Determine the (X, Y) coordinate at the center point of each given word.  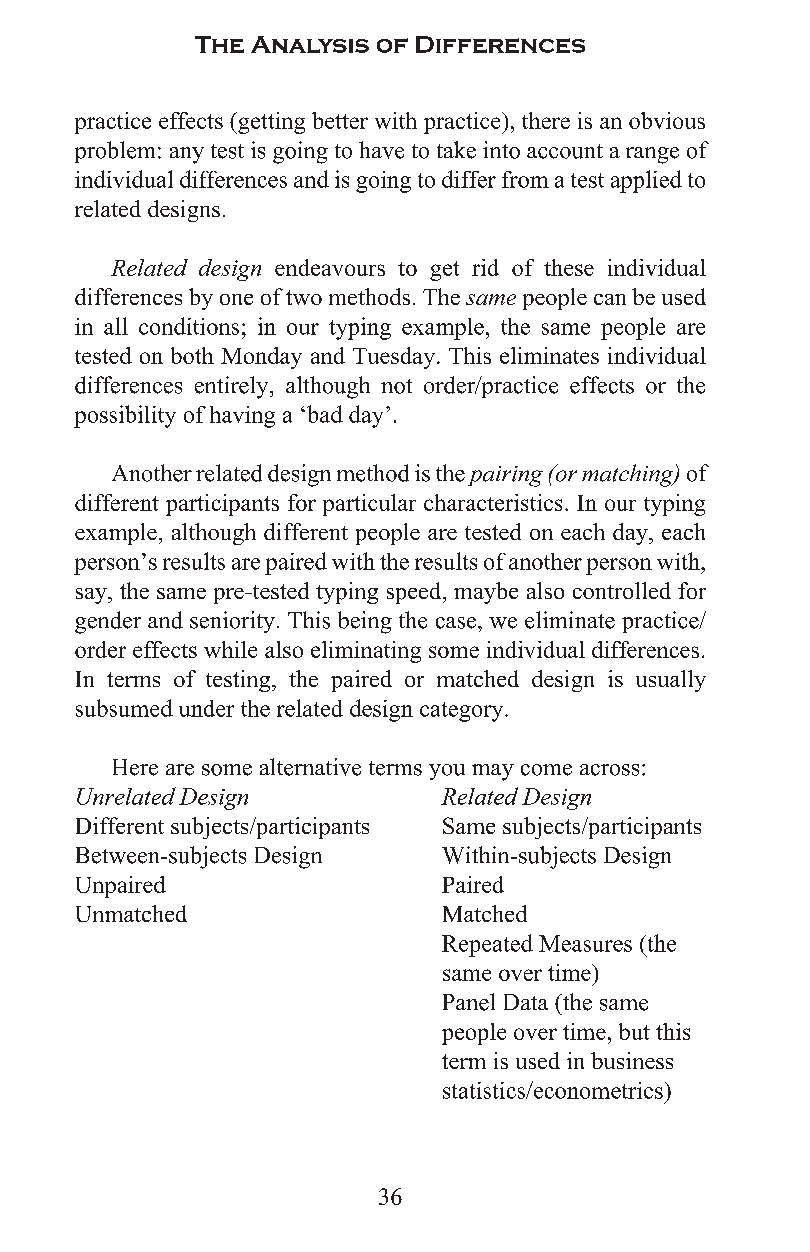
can (610, 299)
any (187, 155)
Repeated (487, 945)
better (340, 120)
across (609, 770)
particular (369, 505)
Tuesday (394, 358)
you (447, 772)
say (92, 596)
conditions (189, 326)
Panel (469, 1002)
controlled (622, 590)
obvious (667, 120)
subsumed (124, 708)
